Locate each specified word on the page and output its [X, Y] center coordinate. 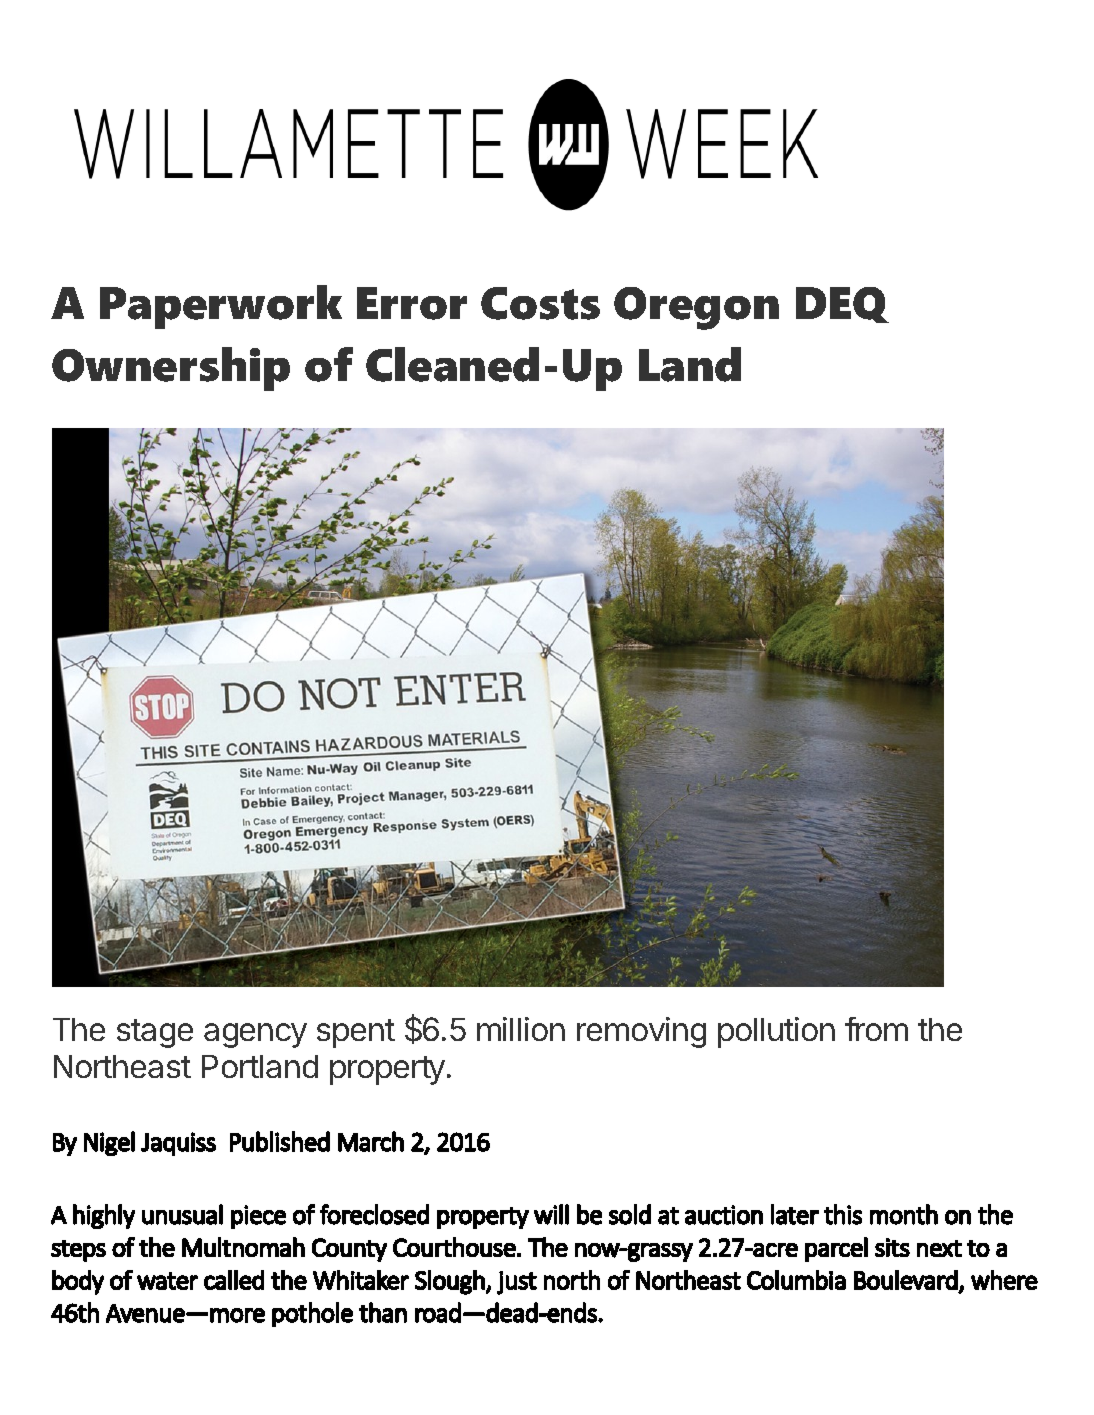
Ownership [171, 369]
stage [155, 1033]
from [876, 1029]
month [904, 1214]
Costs [540, 303]
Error [412, 303]
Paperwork [221, 307]
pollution [776, 1032]
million [521, 1029]
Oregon [696, 308]
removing [641, 1032]
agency [255, 1035]
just [517, 1283]
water [167, 1281]
